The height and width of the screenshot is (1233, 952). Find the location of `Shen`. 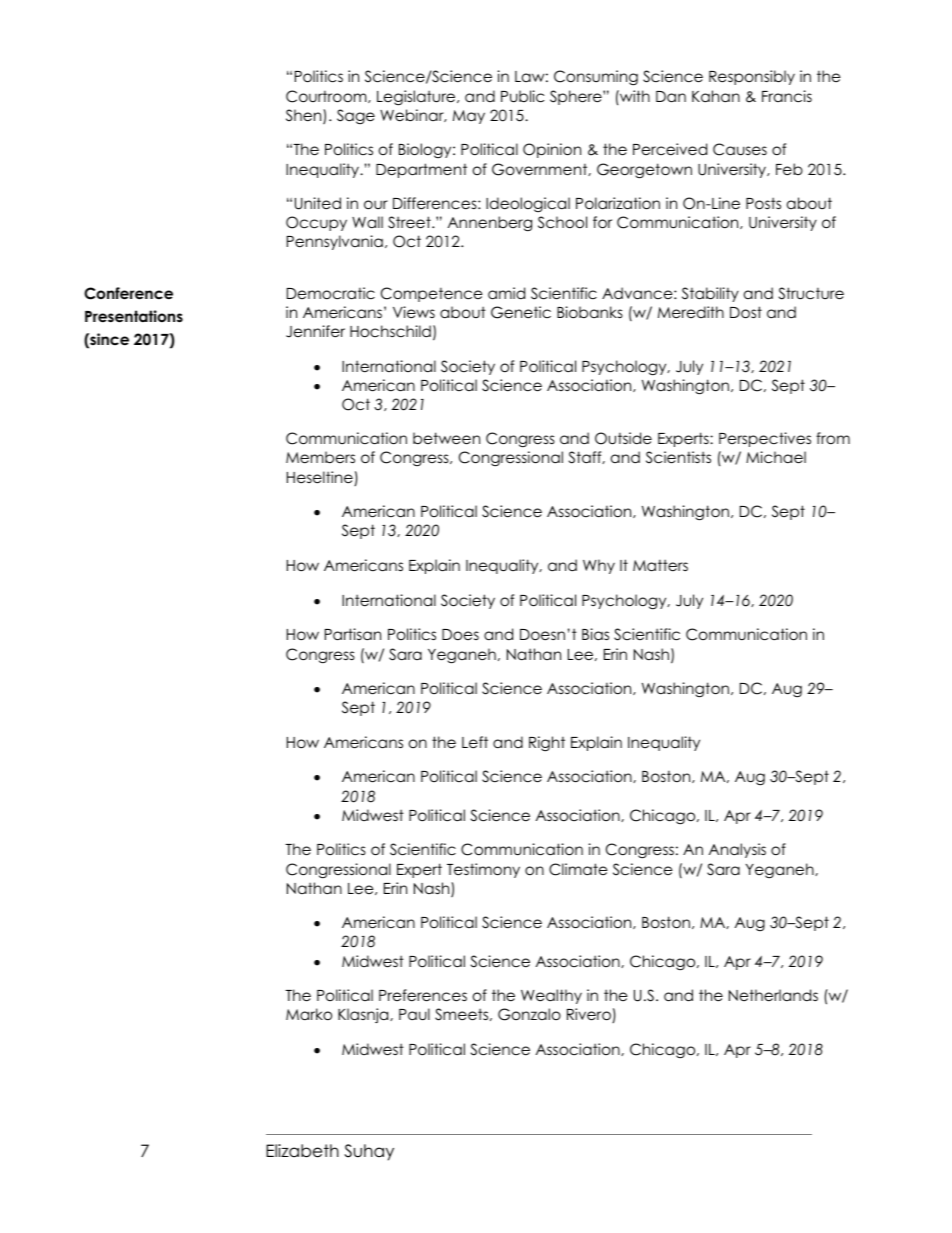

Shen is located at coordinates (305, 116).
